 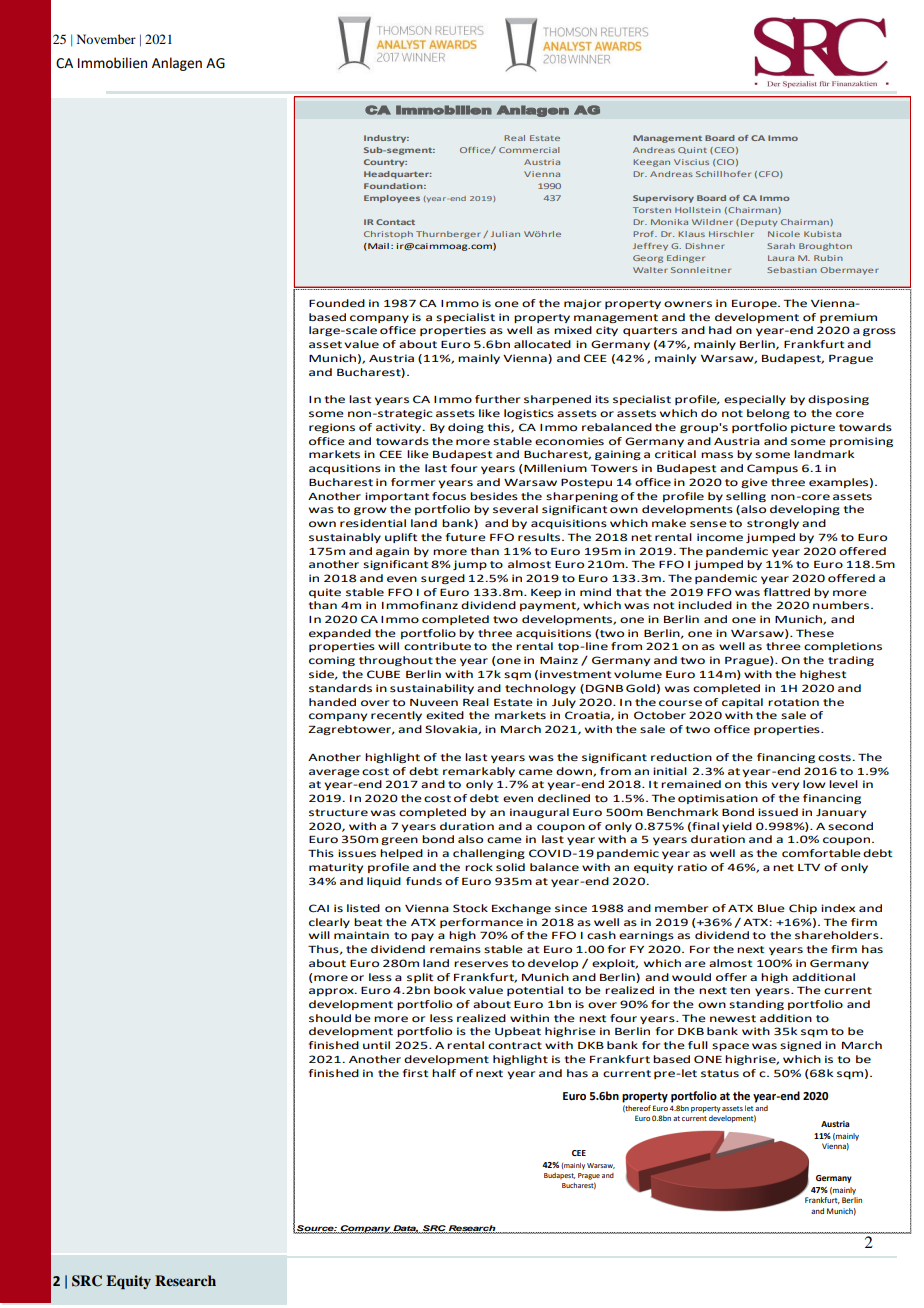 What do you see at coordinates (692, 150) in the screenshot?
I see `Quint` at bounding box center [692, 150].
